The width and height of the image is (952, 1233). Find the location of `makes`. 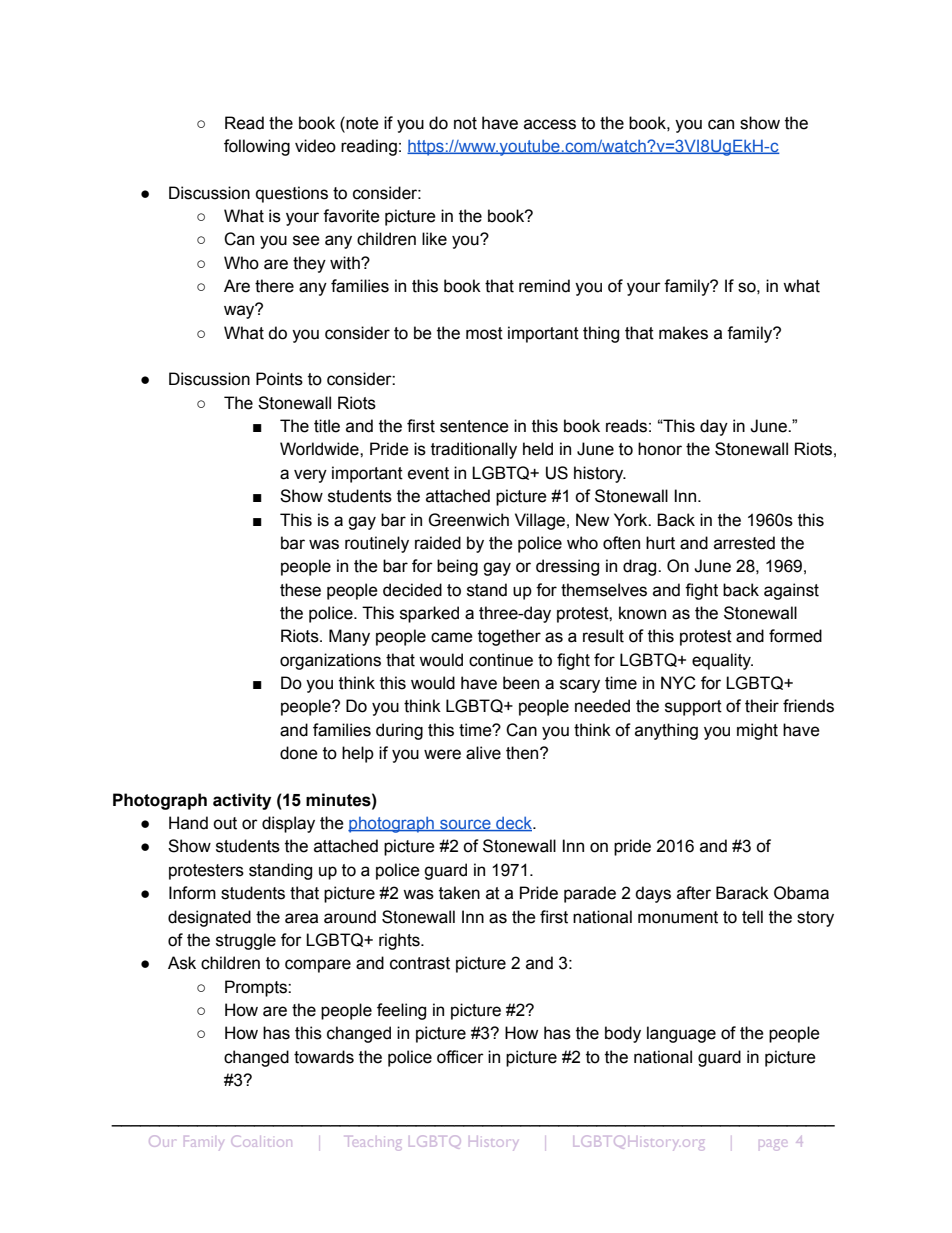

makes is located at coordinates (683, 333).
